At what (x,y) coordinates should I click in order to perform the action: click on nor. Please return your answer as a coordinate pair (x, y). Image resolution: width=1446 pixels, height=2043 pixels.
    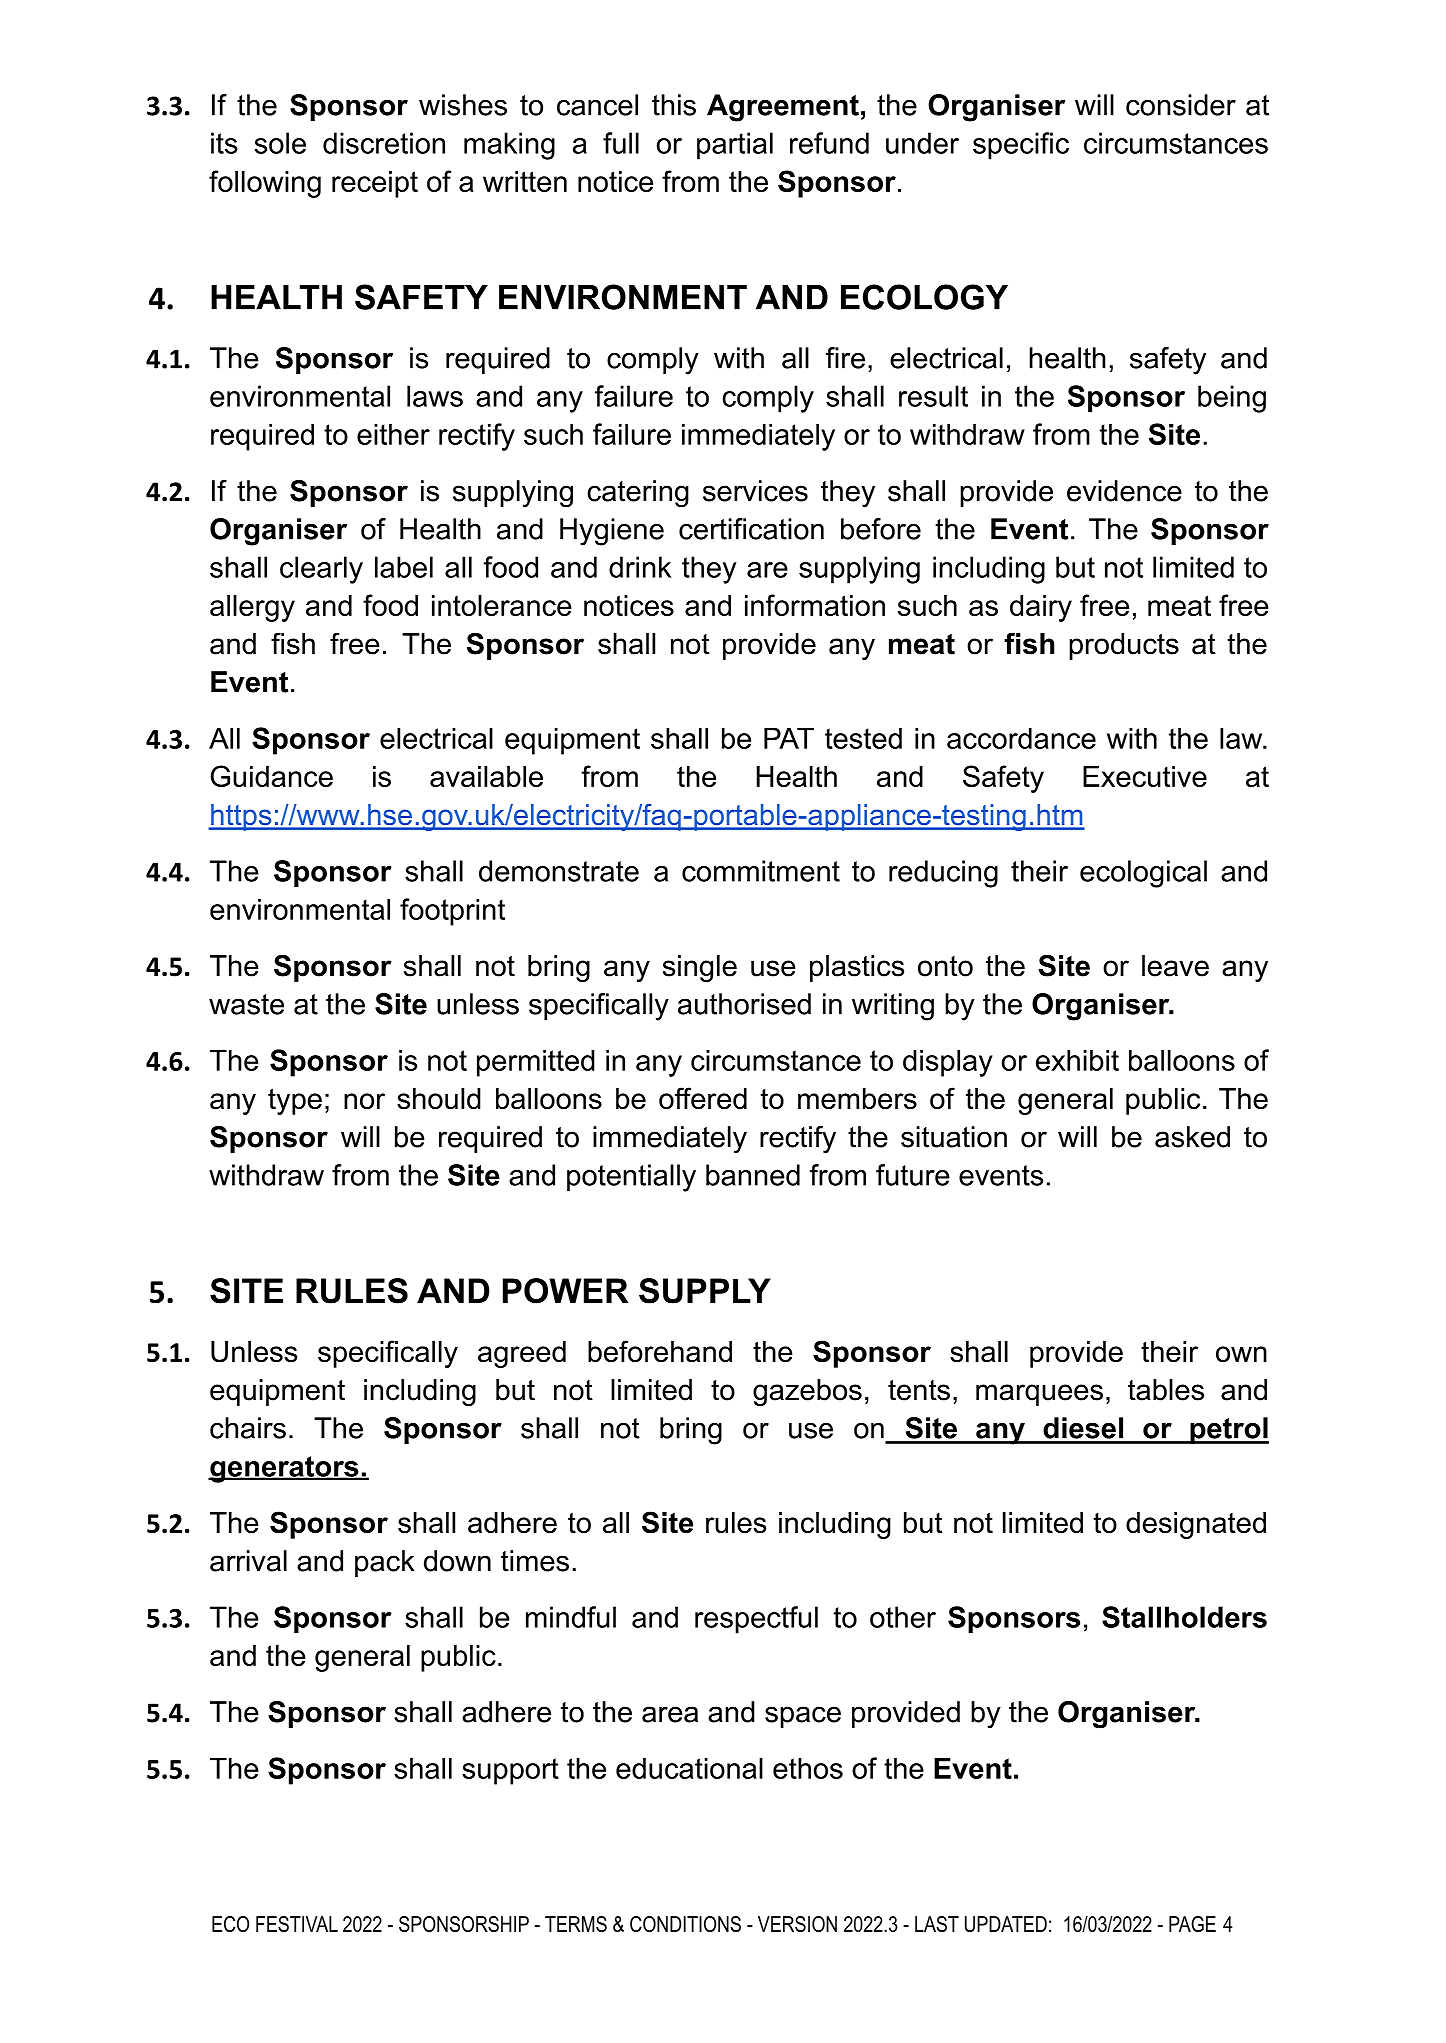
    Looking at the image, I should click on (364, 1101).
